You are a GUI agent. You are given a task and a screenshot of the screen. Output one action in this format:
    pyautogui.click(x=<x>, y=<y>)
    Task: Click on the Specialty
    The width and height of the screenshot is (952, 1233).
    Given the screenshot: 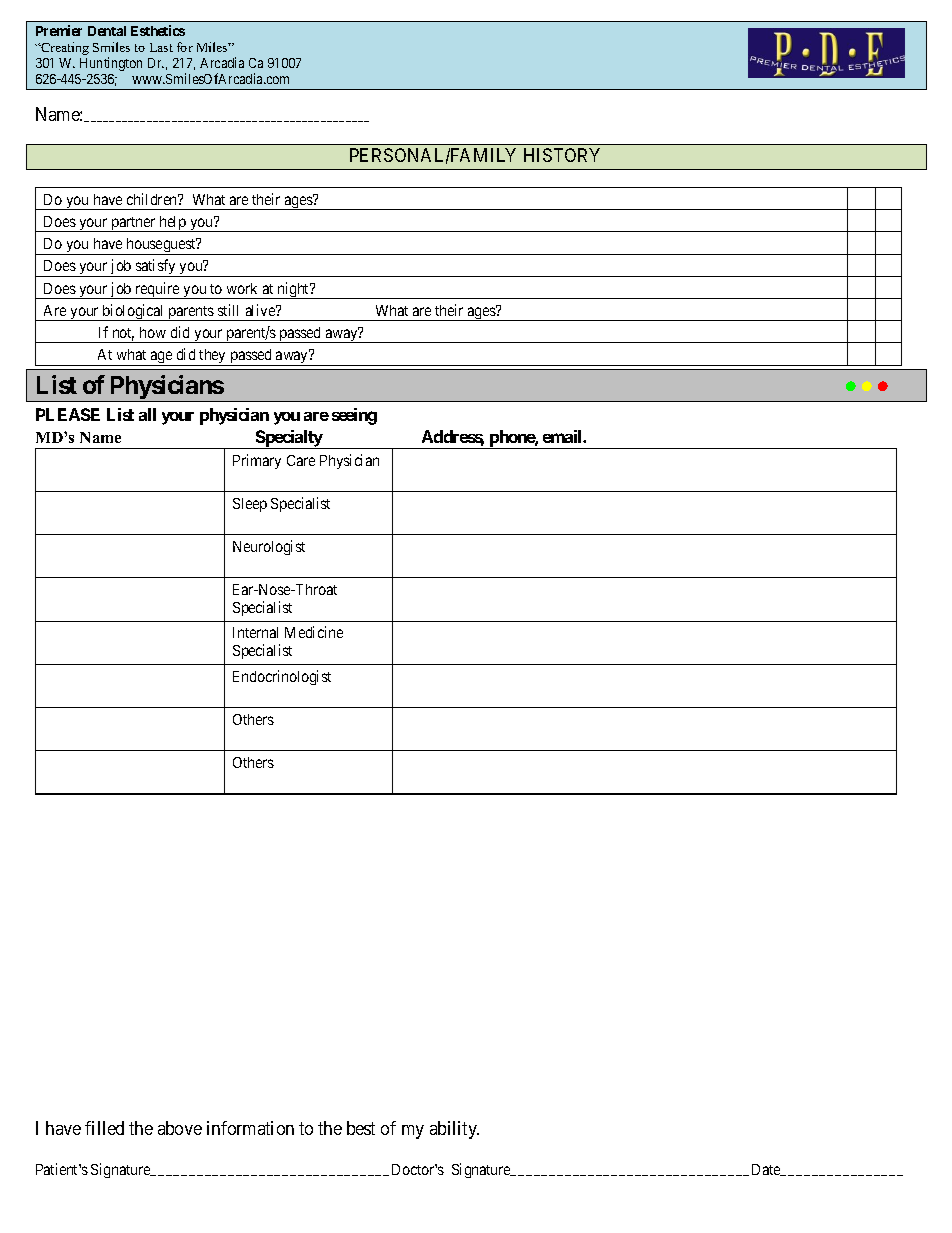 What is the action you would take?
    pyautogui.click(x=289, y=439)
